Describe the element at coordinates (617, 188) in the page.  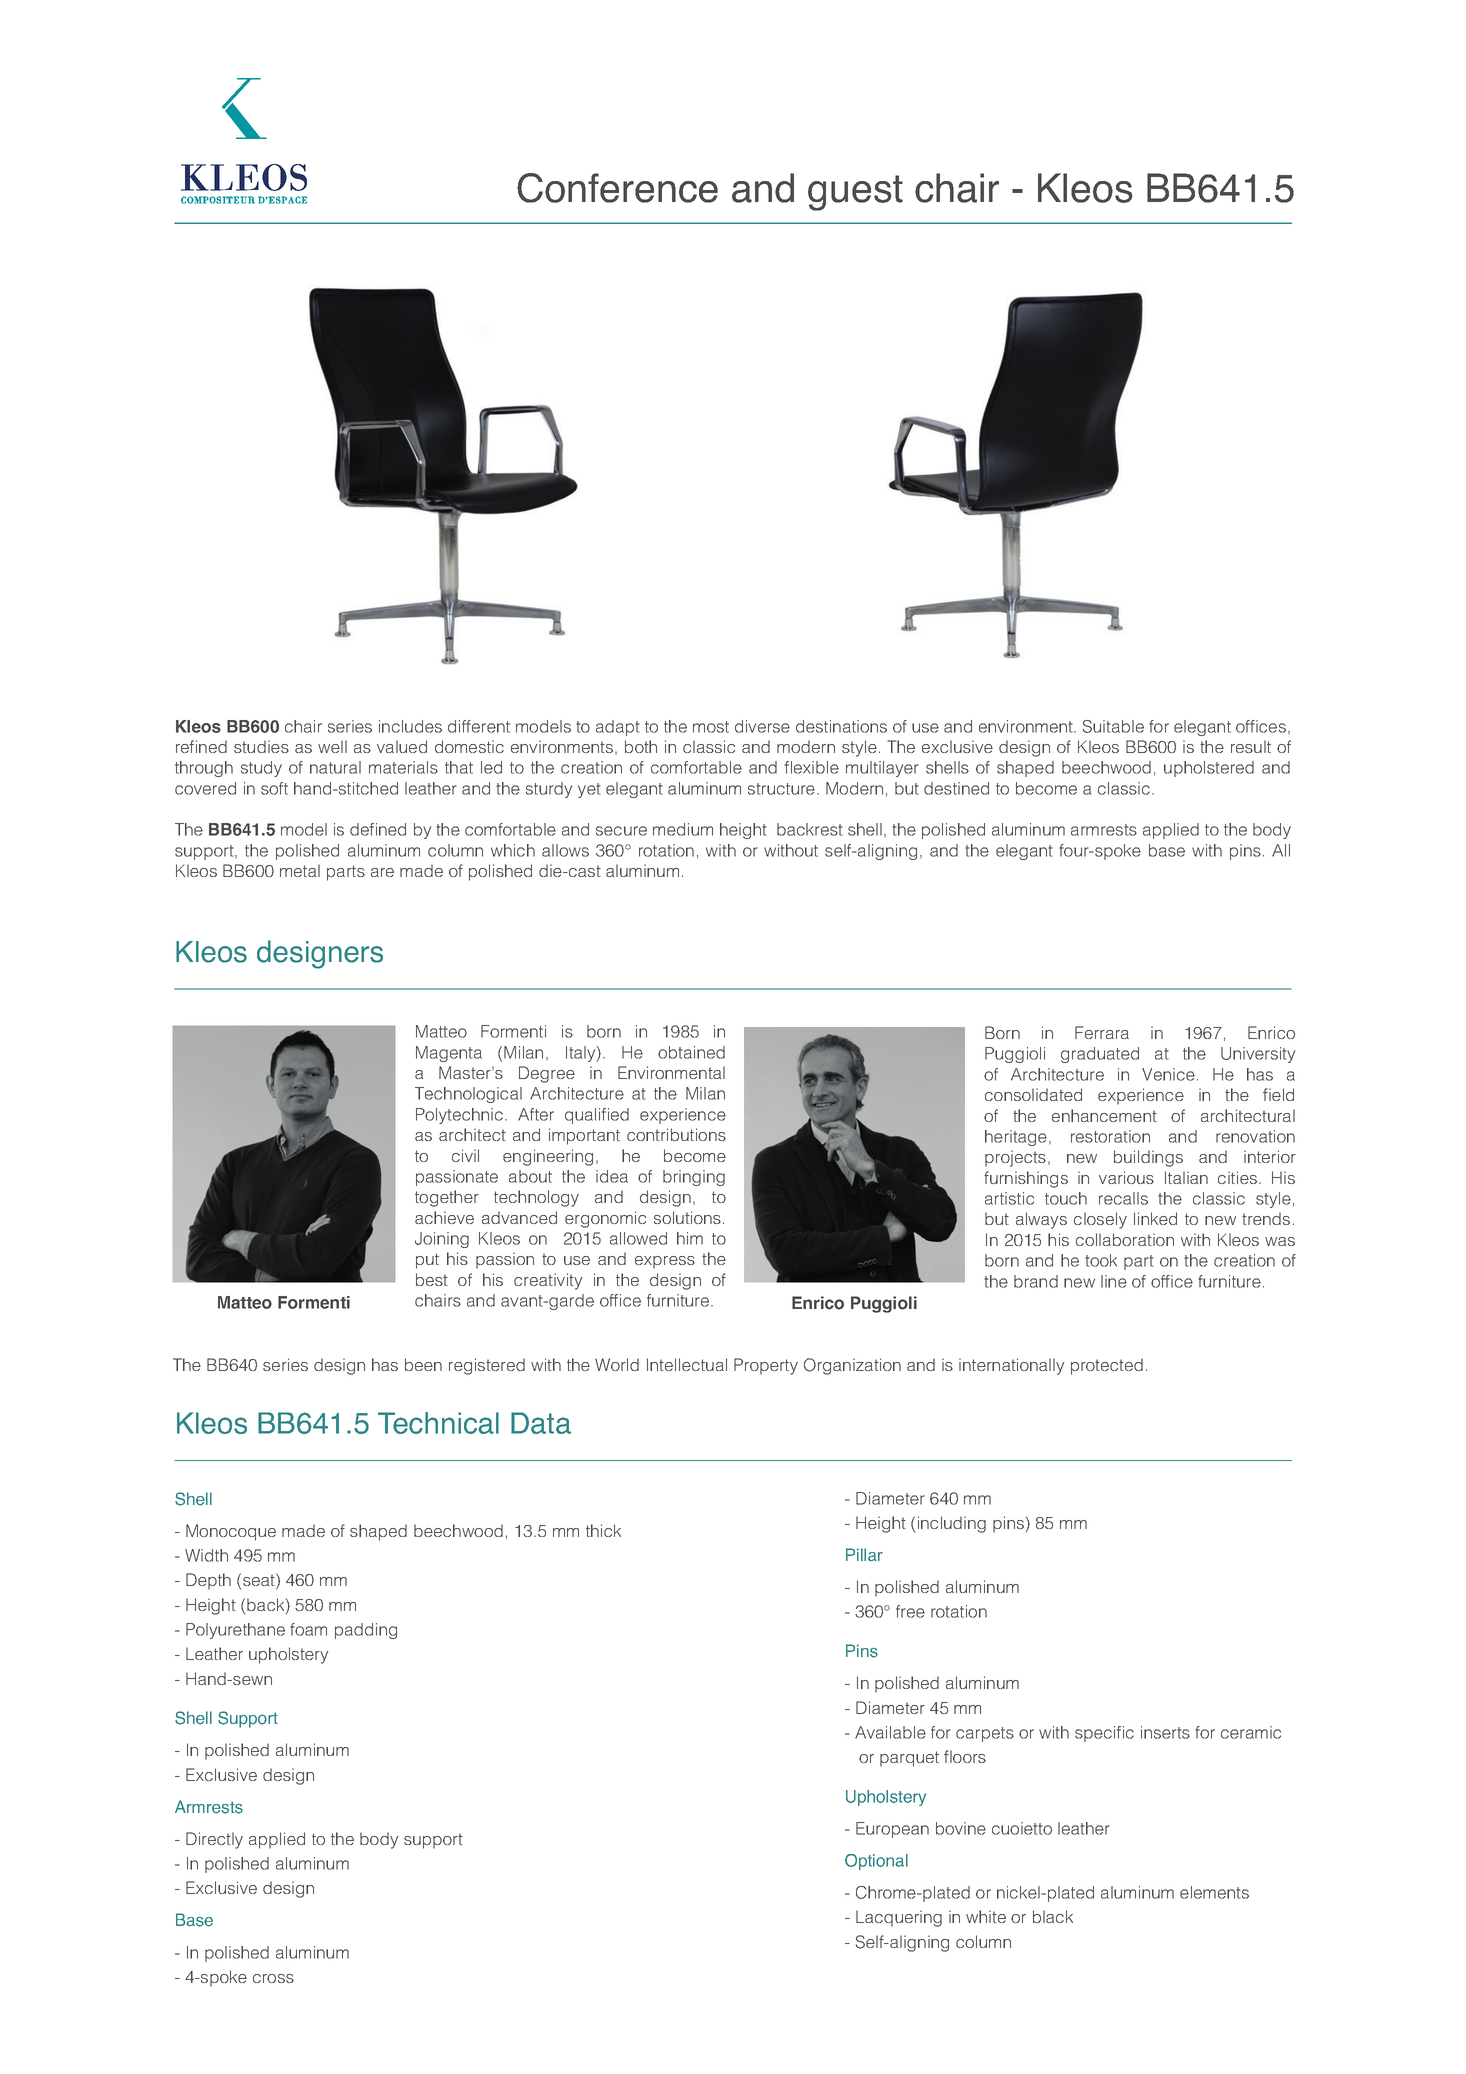
I see `Conference` at that location.
